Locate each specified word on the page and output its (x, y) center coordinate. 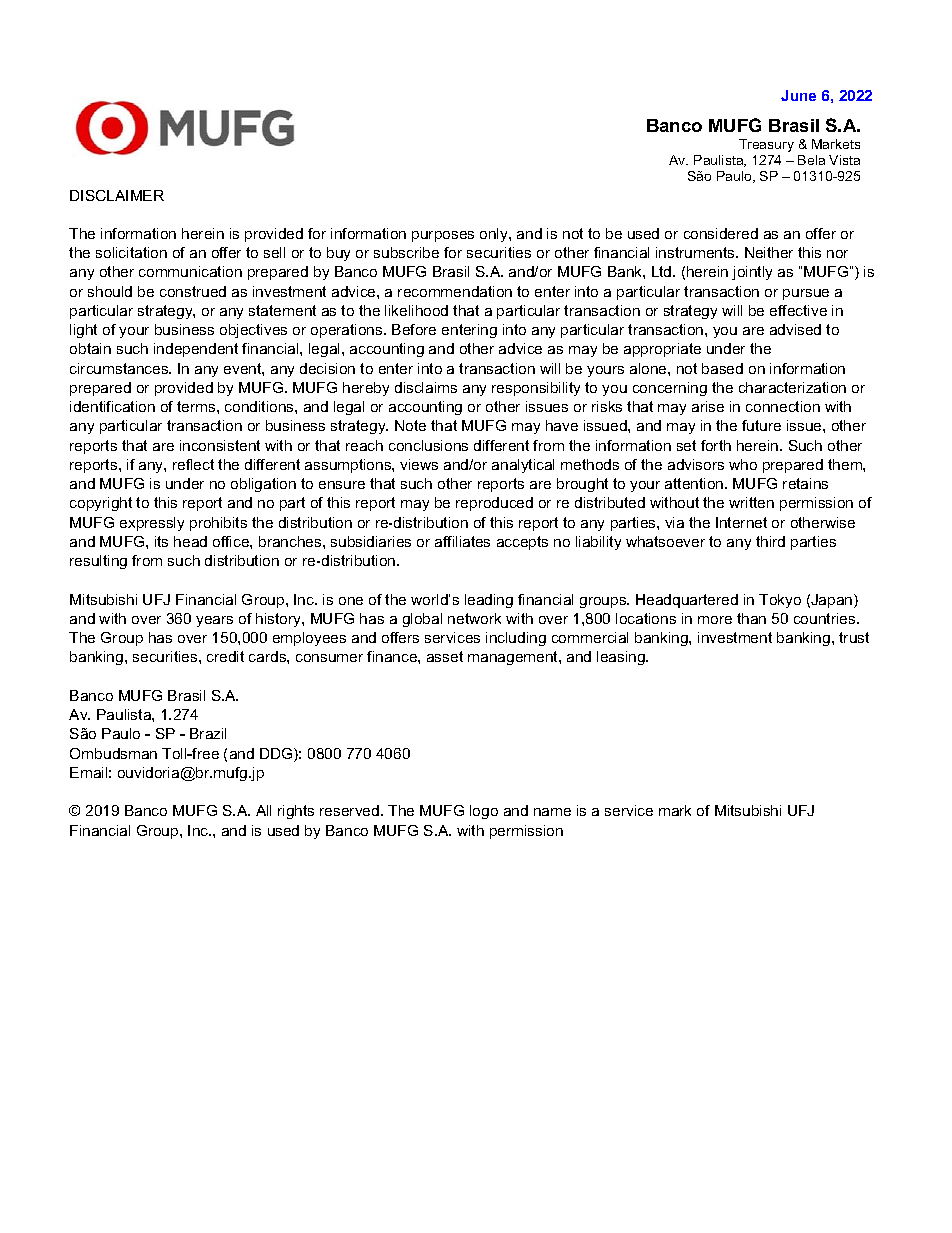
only (495, 235)
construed (193, 291)
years (214, 621)
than (751, 618)
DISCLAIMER (117, 195)
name (552, 812)
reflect (193, 464)
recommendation (455, 291)
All (263, 810)
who (743, 464)
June (798, 95)
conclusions (428, 445)
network (474, 618)
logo (484, 812)
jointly (752, 273)
